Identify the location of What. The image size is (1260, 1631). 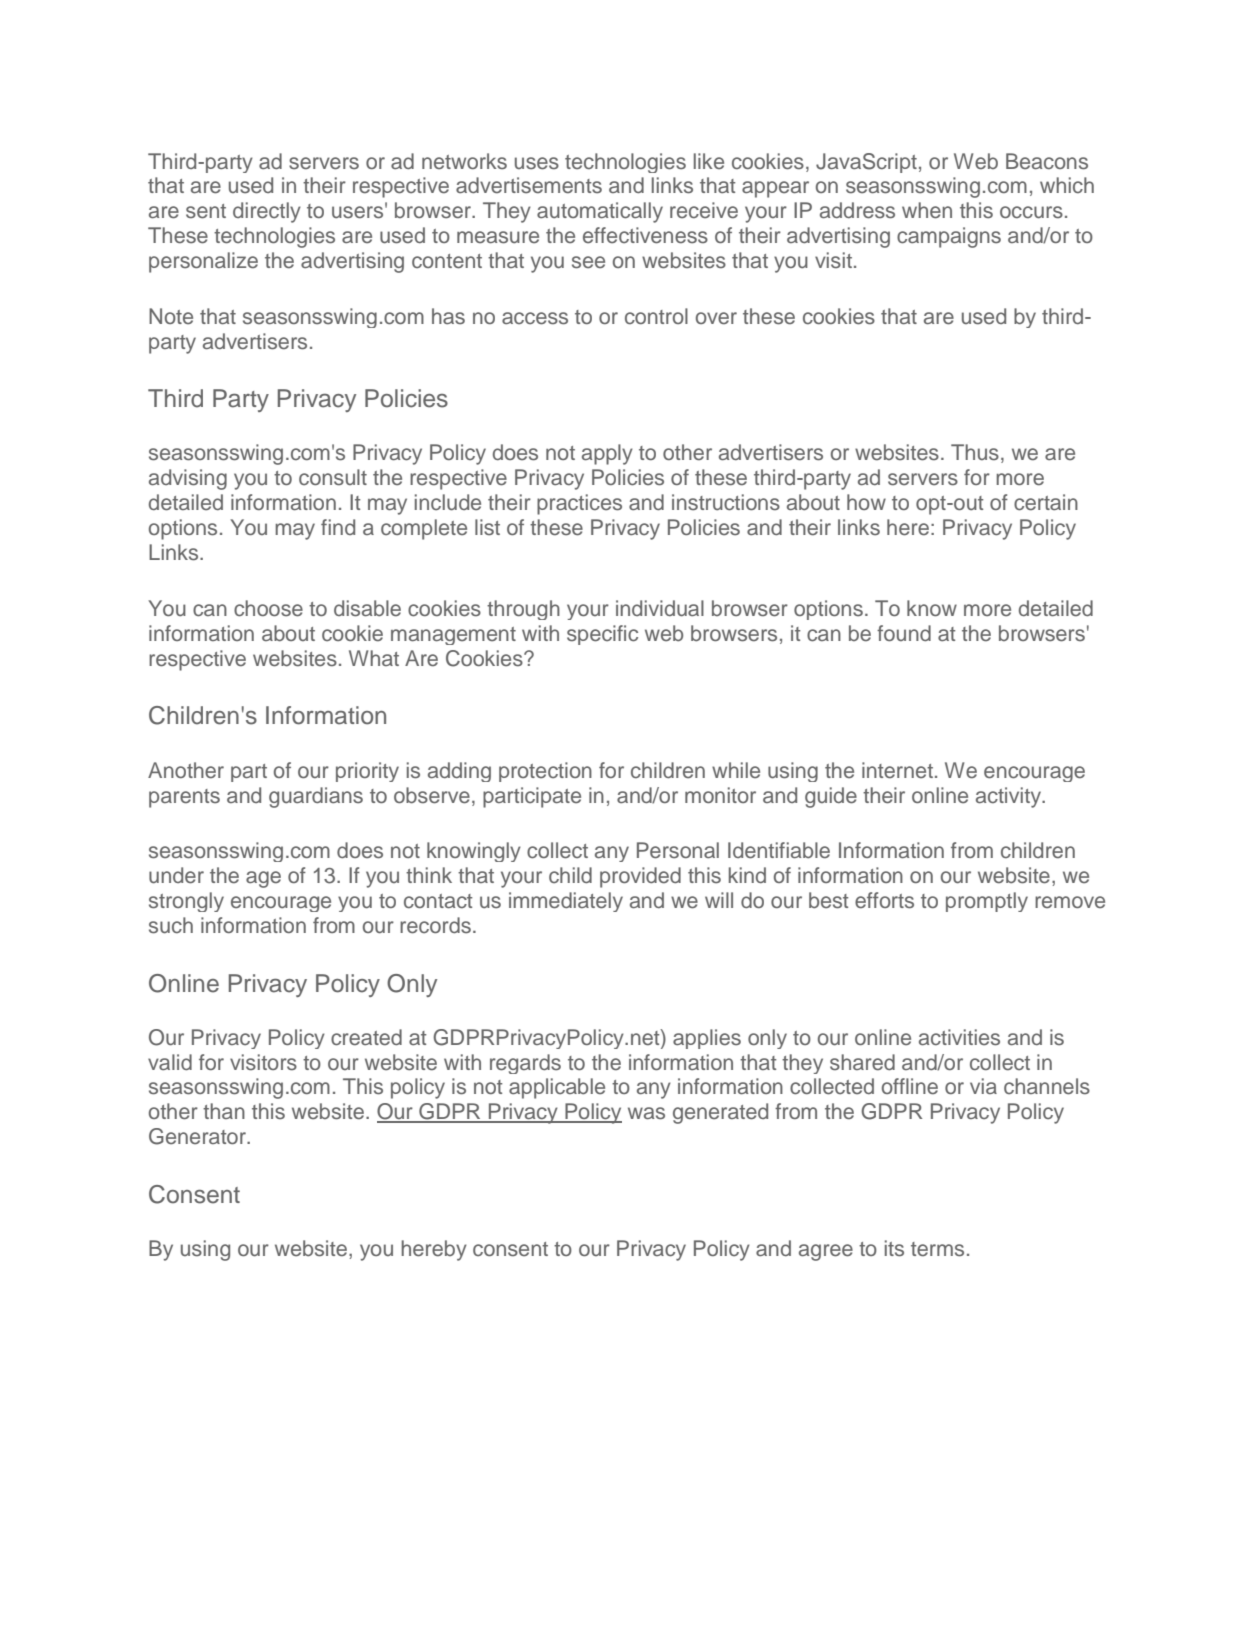
(374, 658).
